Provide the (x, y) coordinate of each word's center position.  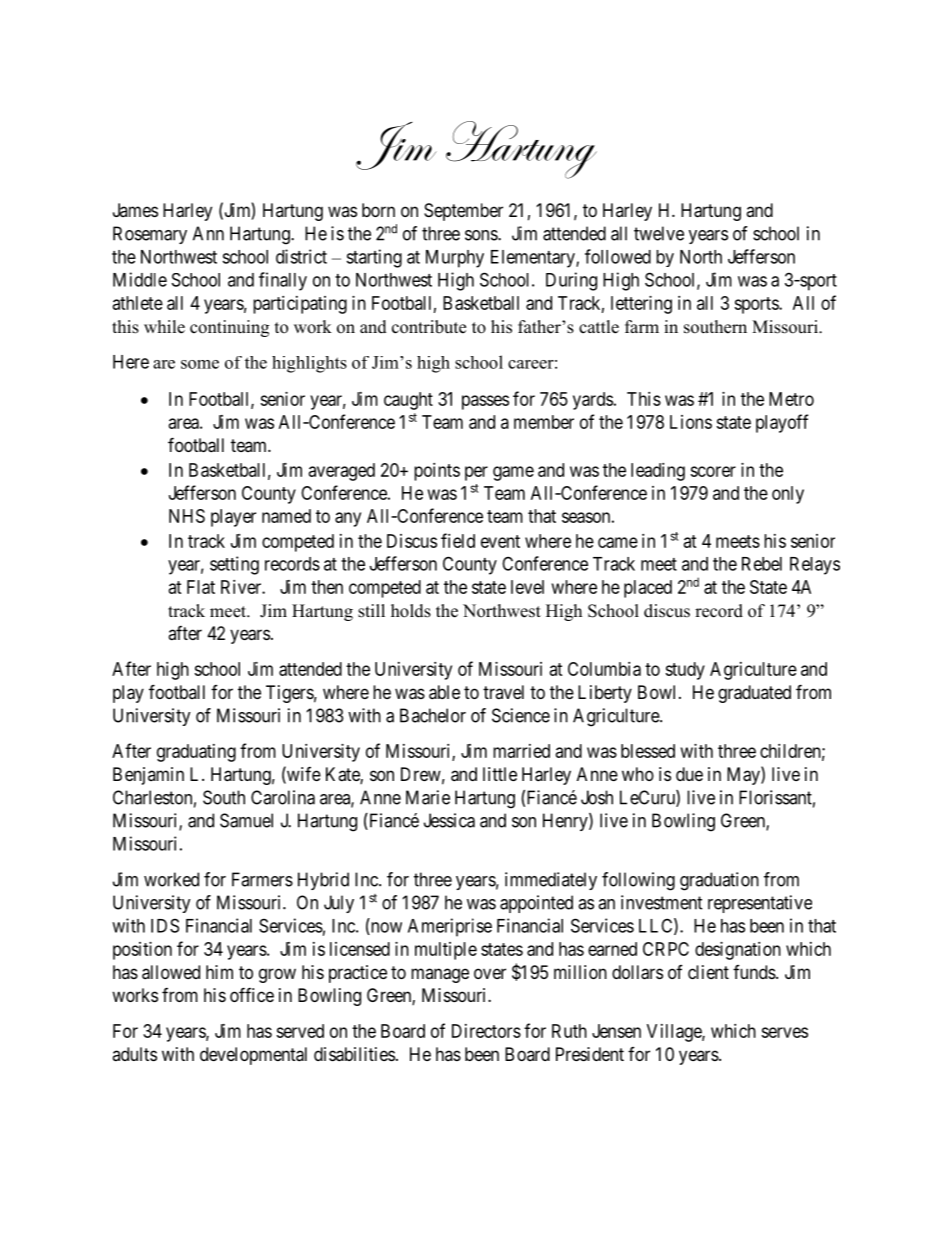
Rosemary (150, 235)
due (689, 774)
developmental (253, 1056)
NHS (187, 516)
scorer (713, 471)
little (500, 774)
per (476, 473)
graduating (196, 753)
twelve (659, 233)
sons (482, 235)
